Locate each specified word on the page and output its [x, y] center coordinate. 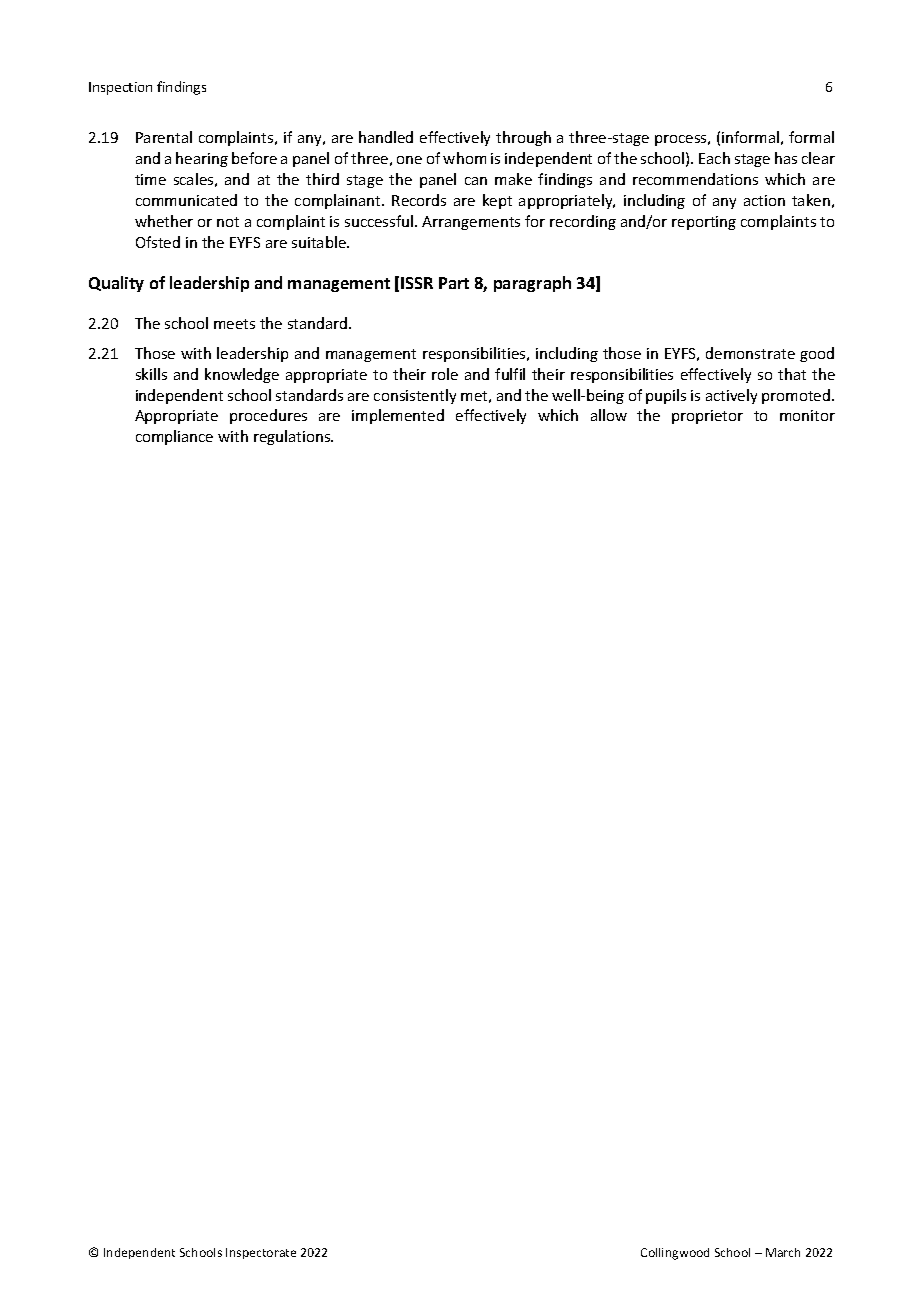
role [445, 374]
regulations [293, 437]
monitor [807, 415]
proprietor [707, 417]
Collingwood [675, 1254]
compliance [174, 437]
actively [731, 396]
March [783, 1252]
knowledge [242, 375]
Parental [164, 137]
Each [714, 158]
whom [464, 158]
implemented [398, 416]
